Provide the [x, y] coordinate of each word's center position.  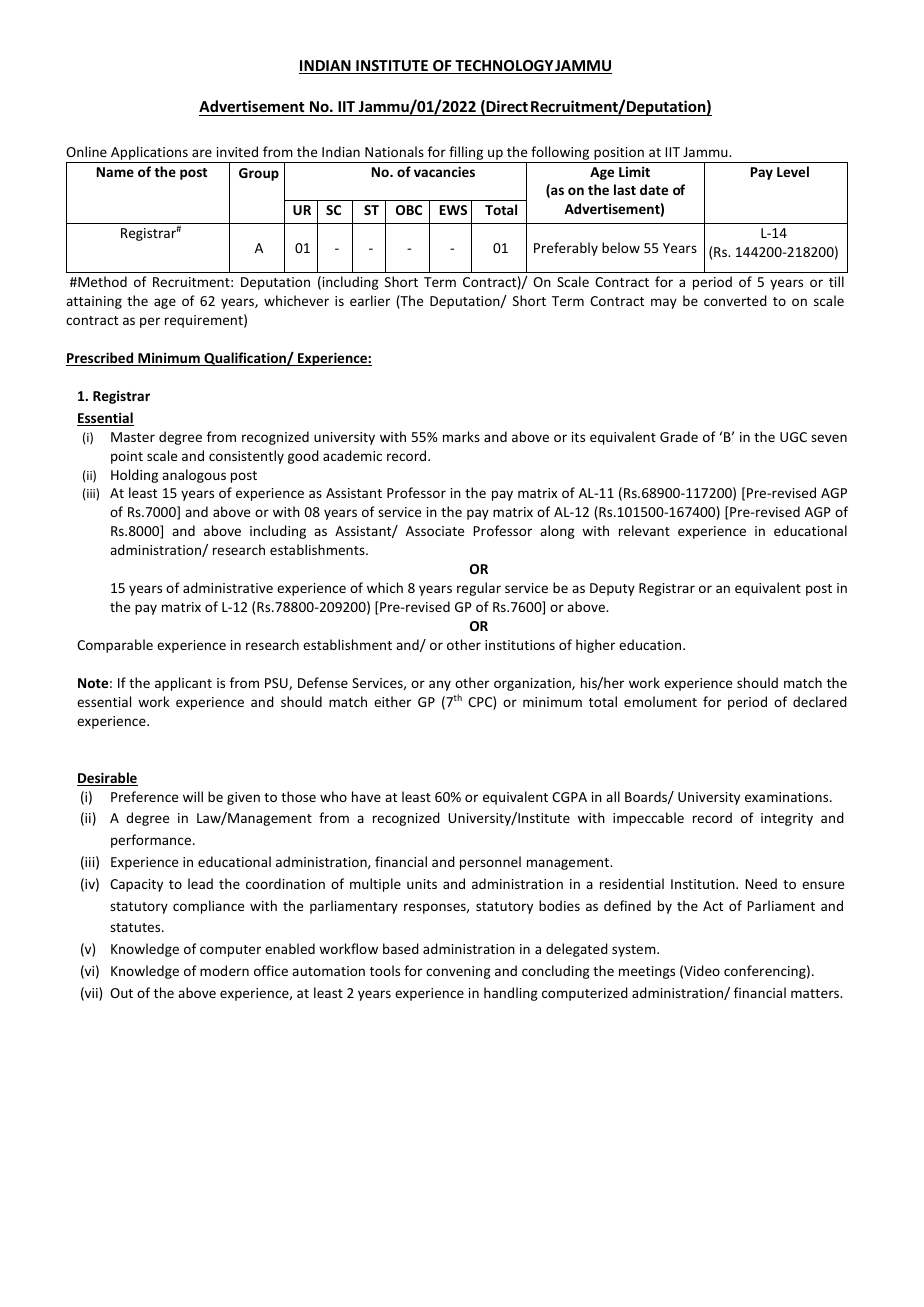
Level [793, 171]
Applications [149, 154]
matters [816, 993]
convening [458, 972]
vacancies [444, 171]
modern [224, 970]
